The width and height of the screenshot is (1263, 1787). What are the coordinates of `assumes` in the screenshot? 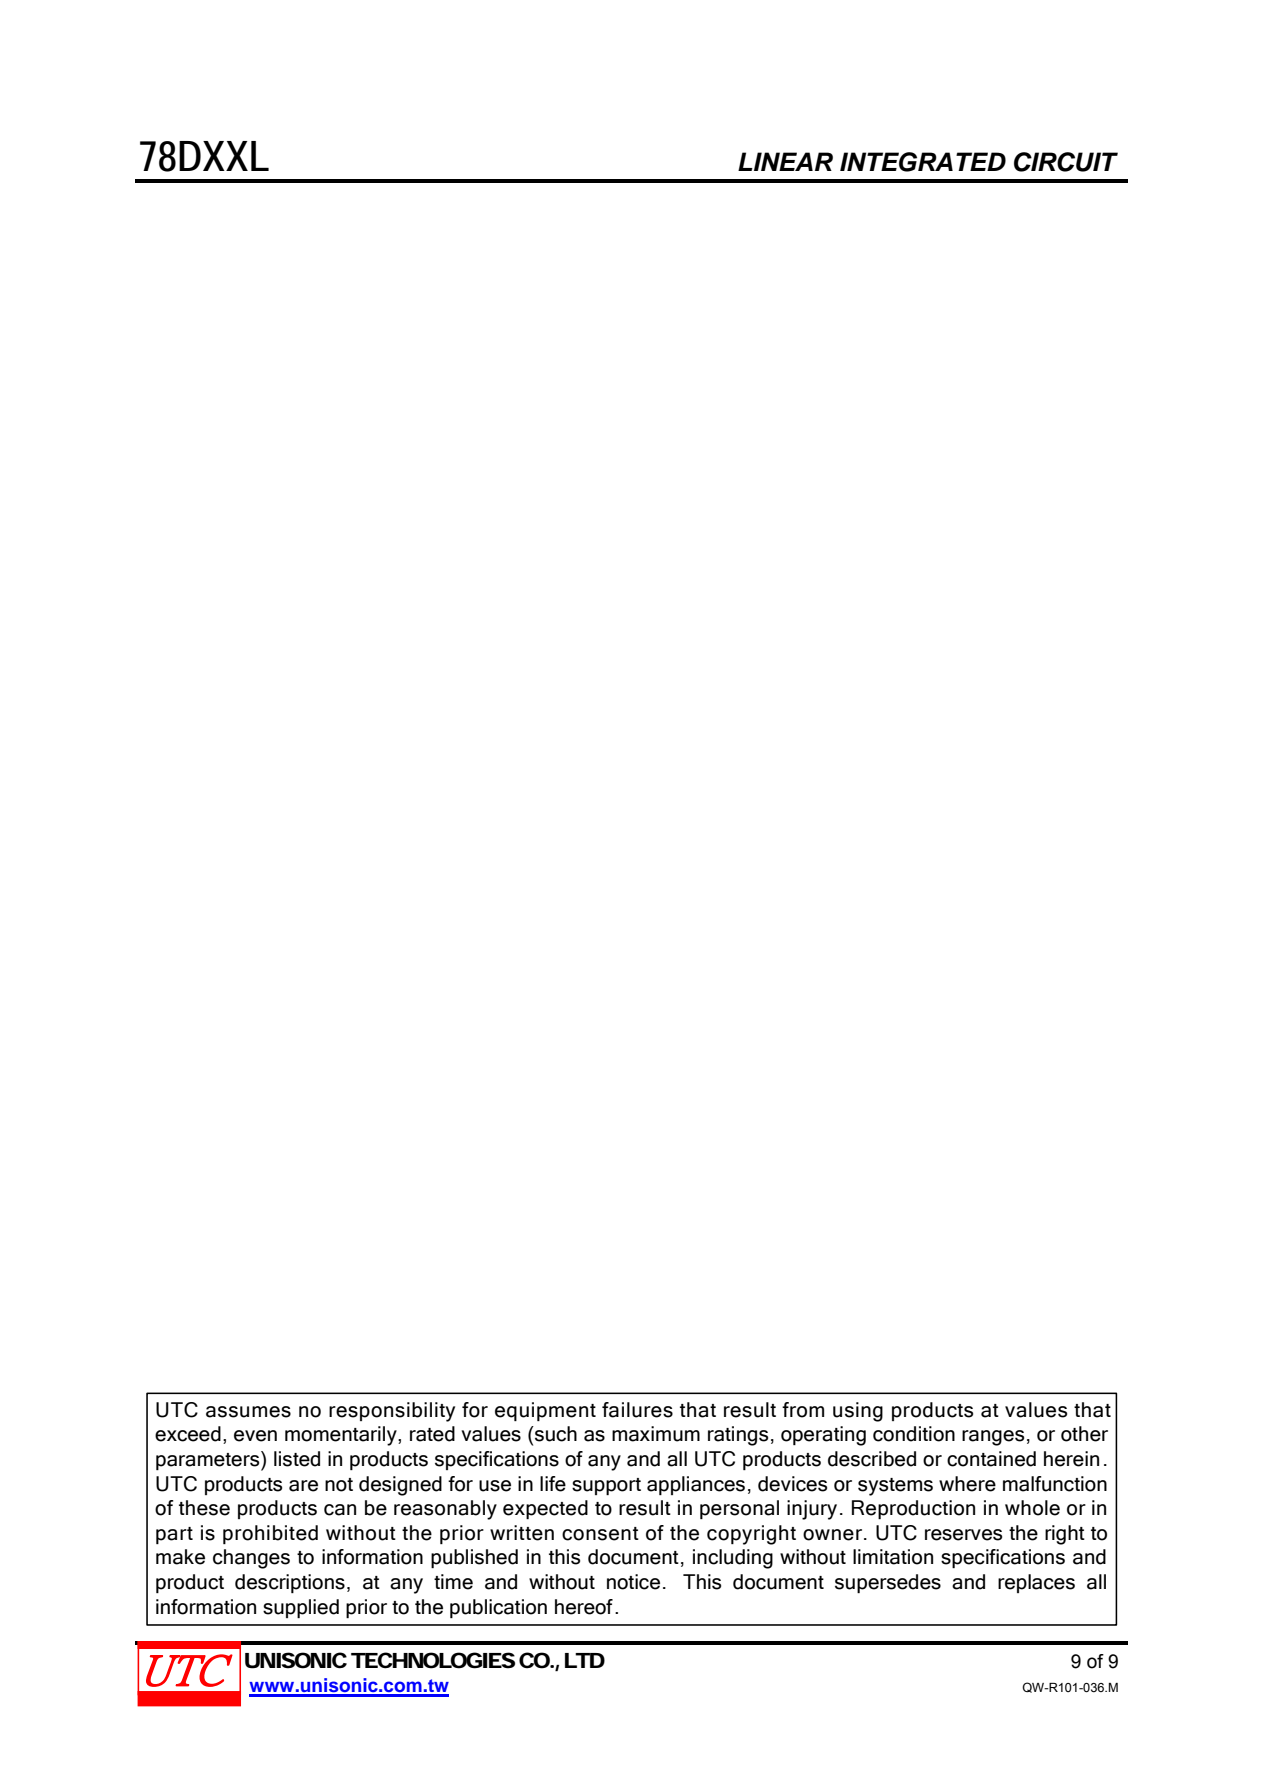 It's located at (248, 1412).
